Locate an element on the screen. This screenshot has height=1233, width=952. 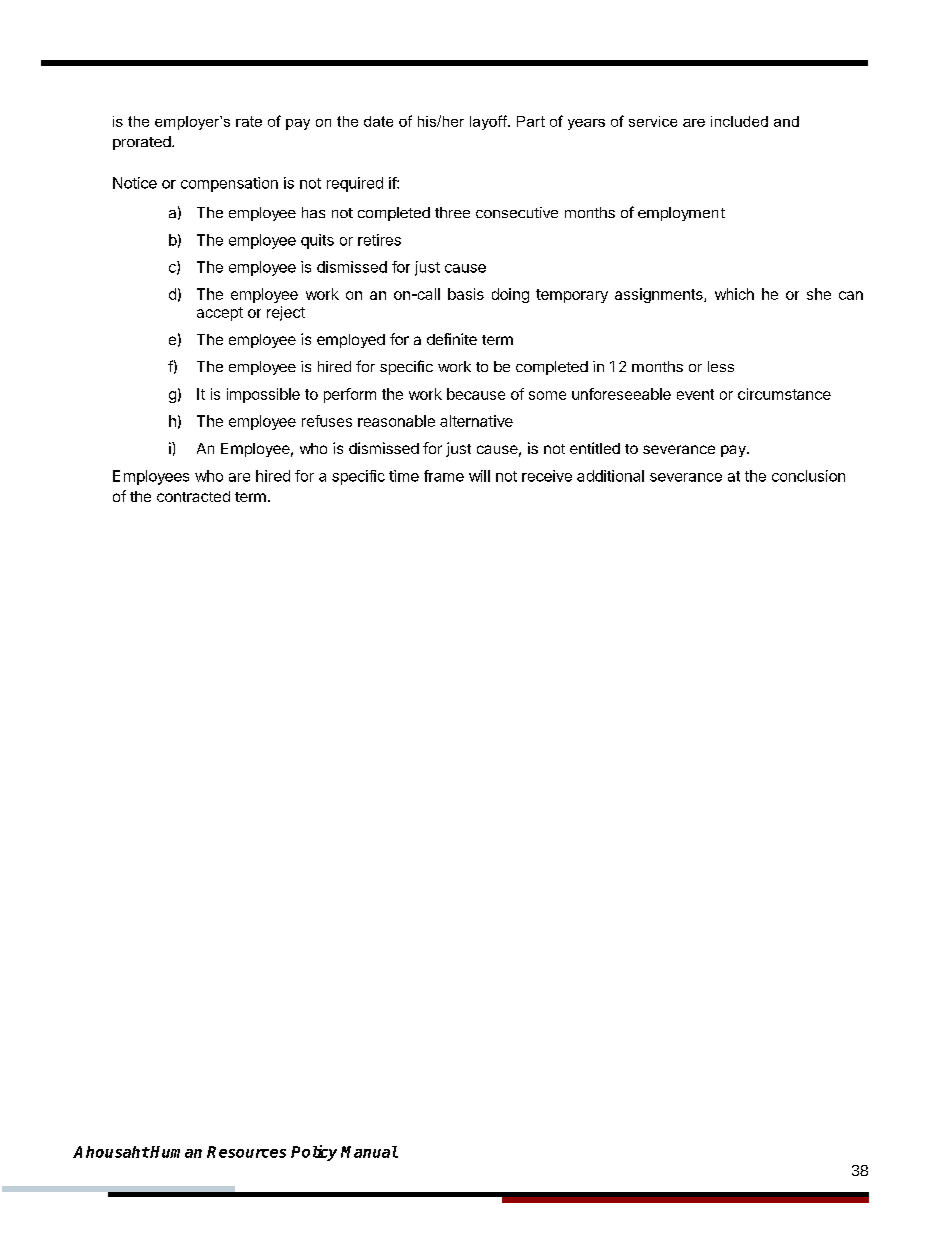
additional is located at coordinates (610, 476).
